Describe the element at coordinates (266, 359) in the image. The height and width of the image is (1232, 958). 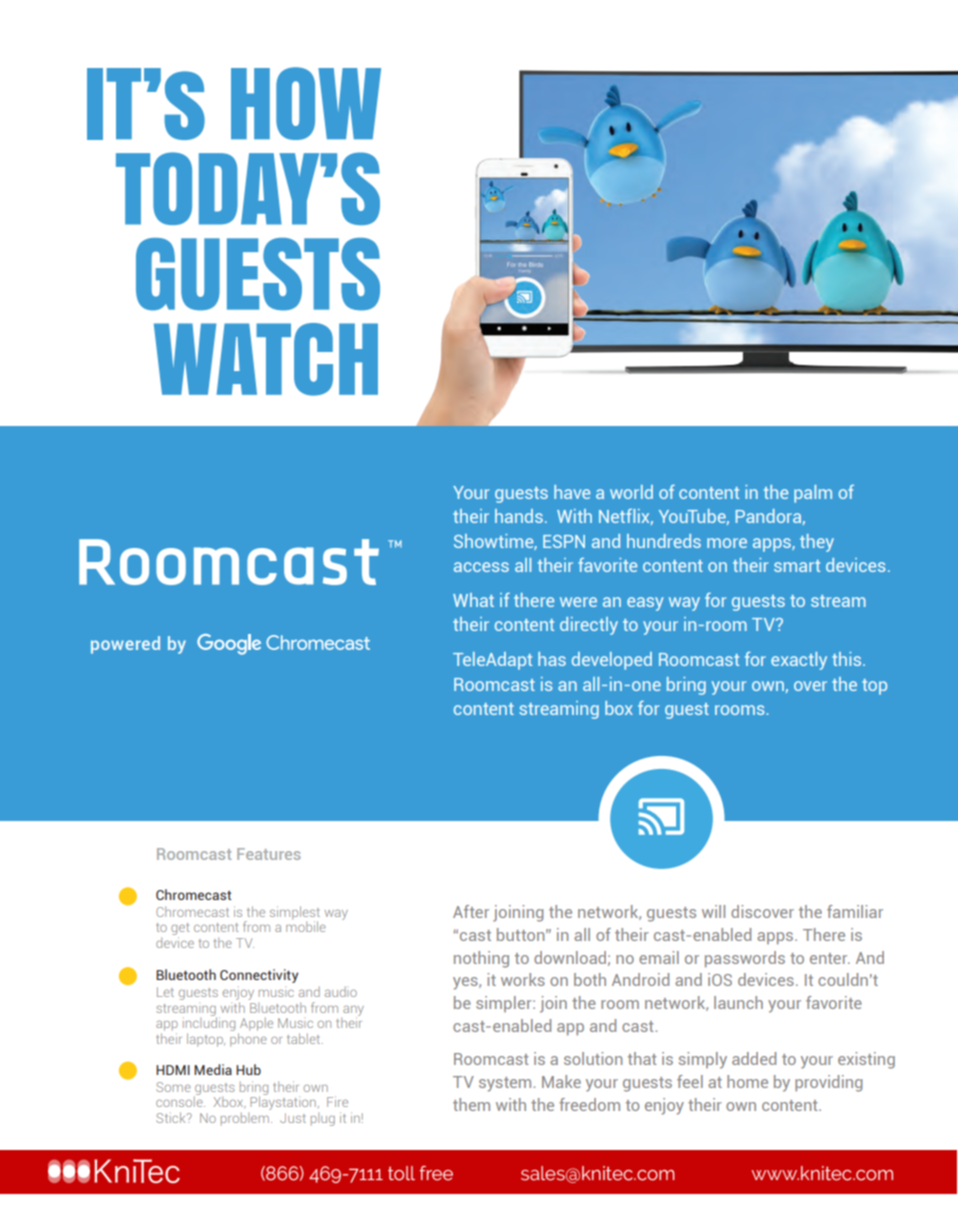
I see `WATCH` at that location.
